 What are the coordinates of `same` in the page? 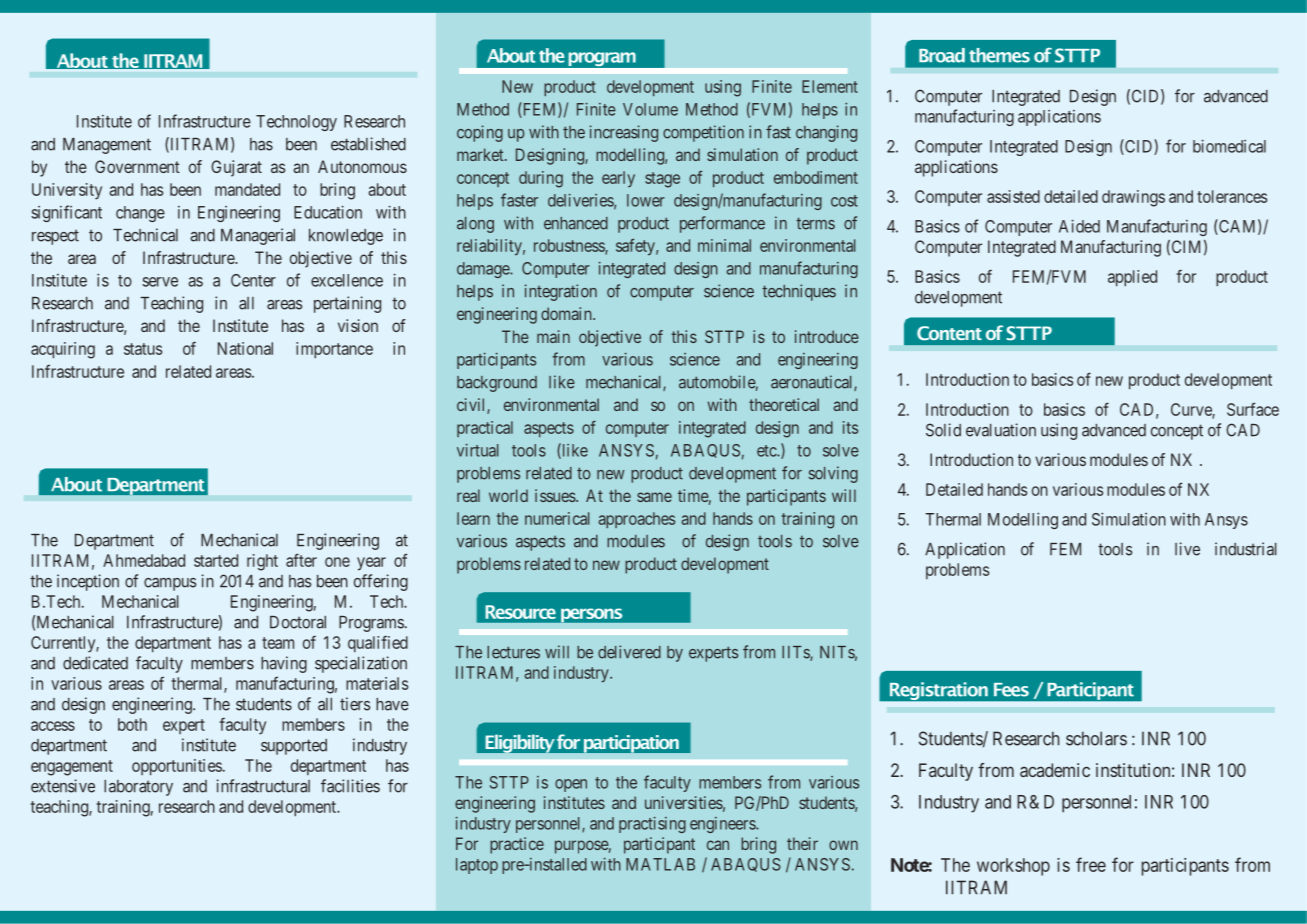 It's located at (654, 497).
